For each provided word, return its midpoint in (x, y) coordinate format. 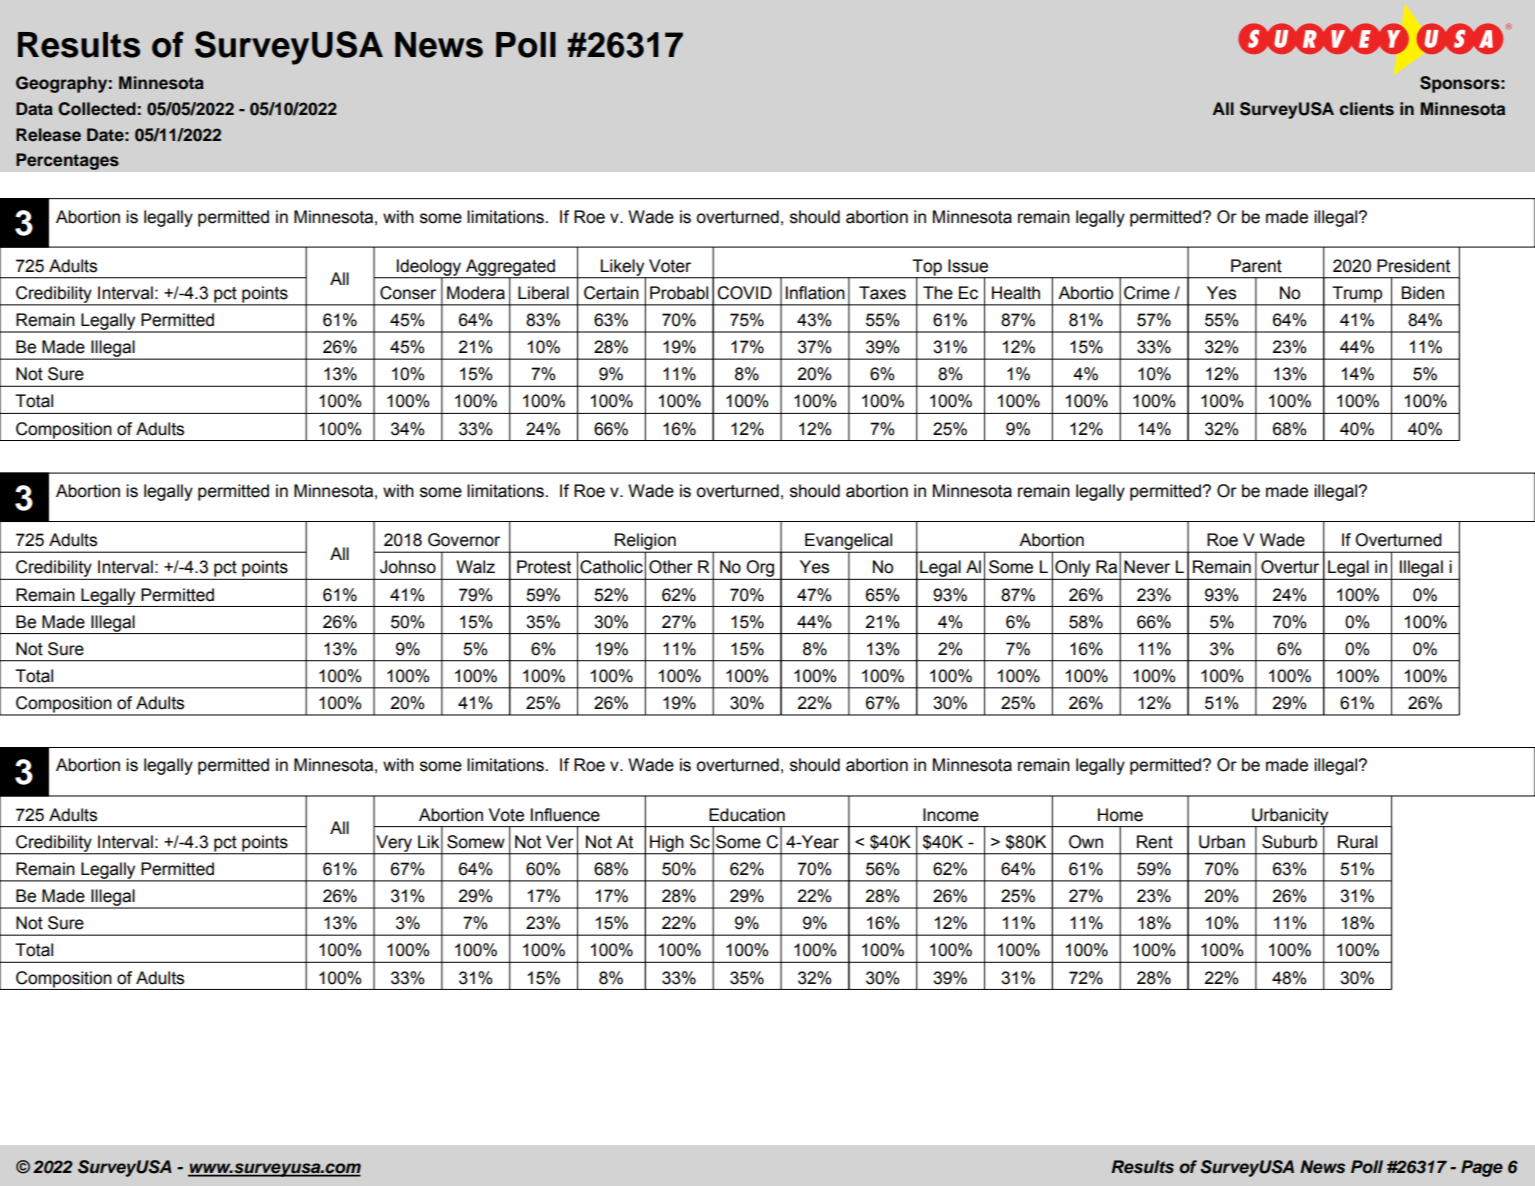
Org (761, 570)
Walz (475, 567)
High (667, 844)
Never (1147, 567)
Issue (968, 266)
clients (1367, 109)
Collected (97, 109)
